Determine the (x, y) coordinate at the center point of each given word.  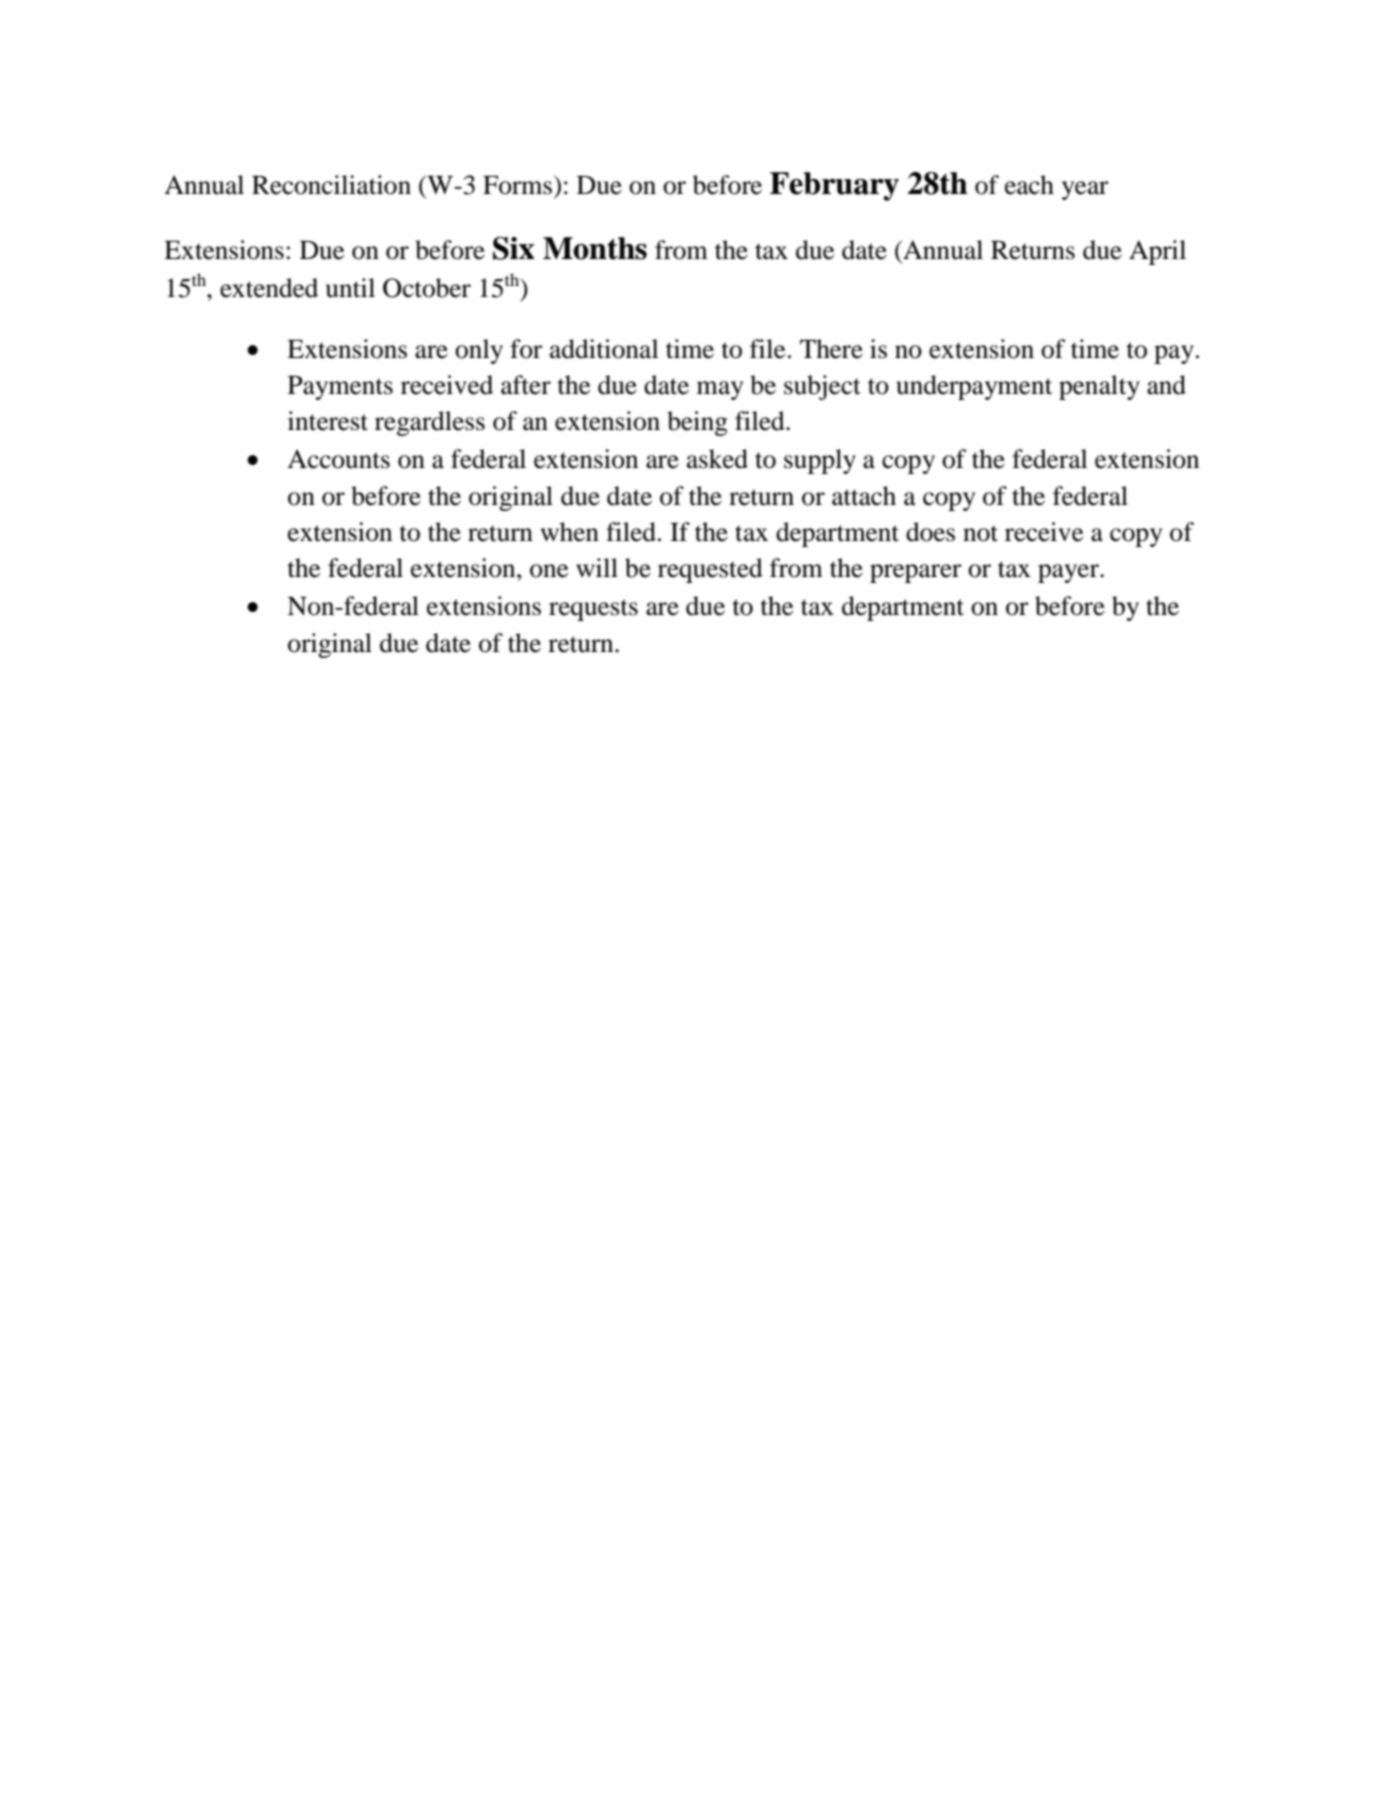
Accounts (338, 459)
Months (595, 248)
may (720, 390)
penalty (1099, 387)
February (834, 186)
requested (710, 570)
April (1157, 252)
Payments (340, 388)
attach (864, 496)
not (980, 533)
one (549, 571)
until (350, 288)
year (1085, 190)
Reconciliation (331, 185)
